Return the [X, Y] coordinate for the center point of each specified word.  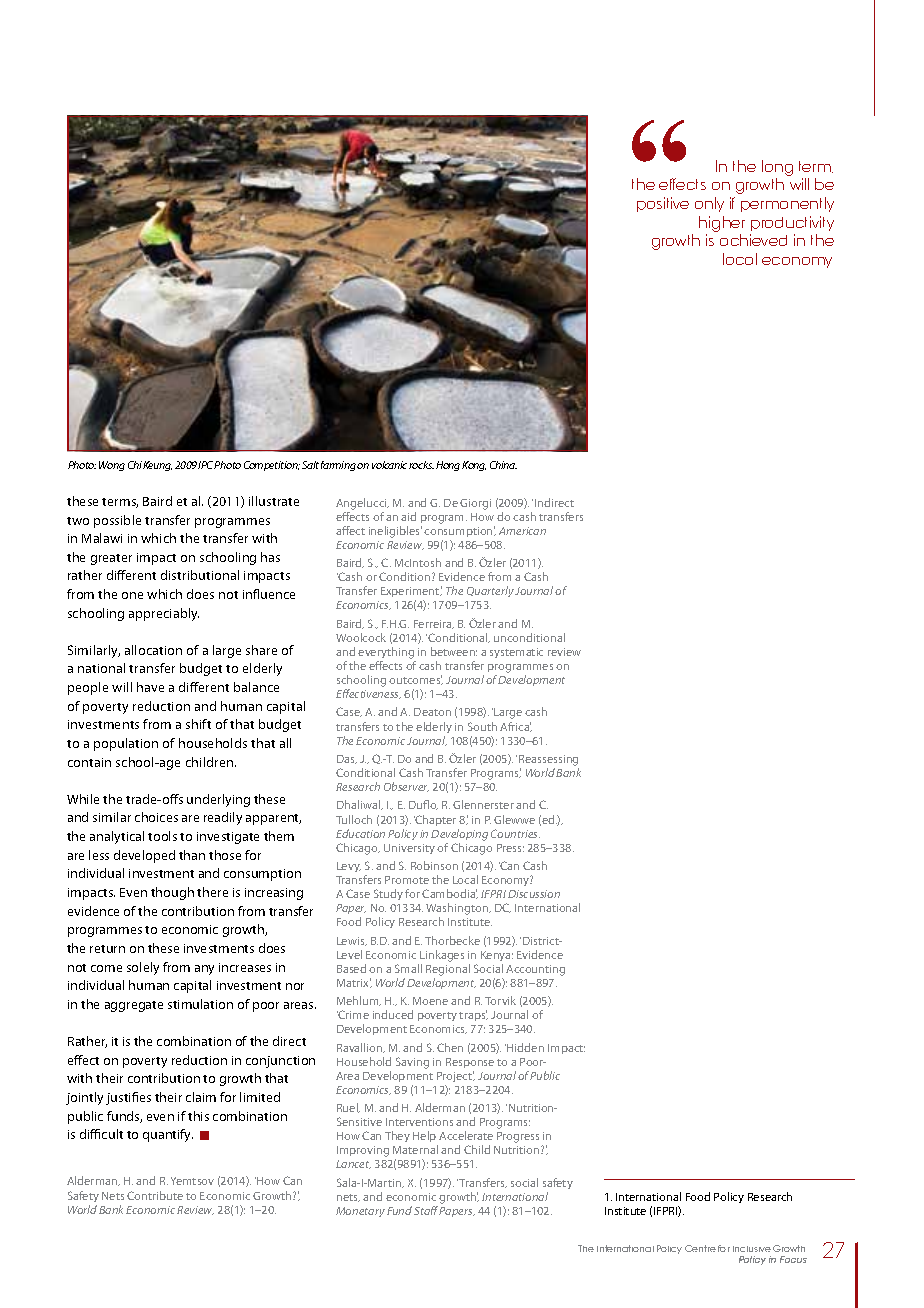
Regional [448, 970]
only [709, 204]
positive [663, 204]
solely [143, 968]
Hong [448, 466]
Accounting [535, 970]
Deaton [432, 712]
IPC [206, 465]
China [503, 465]
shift [198, 724]
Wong [112, 466]
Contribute [155, 1195]
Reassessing [549, 762]
